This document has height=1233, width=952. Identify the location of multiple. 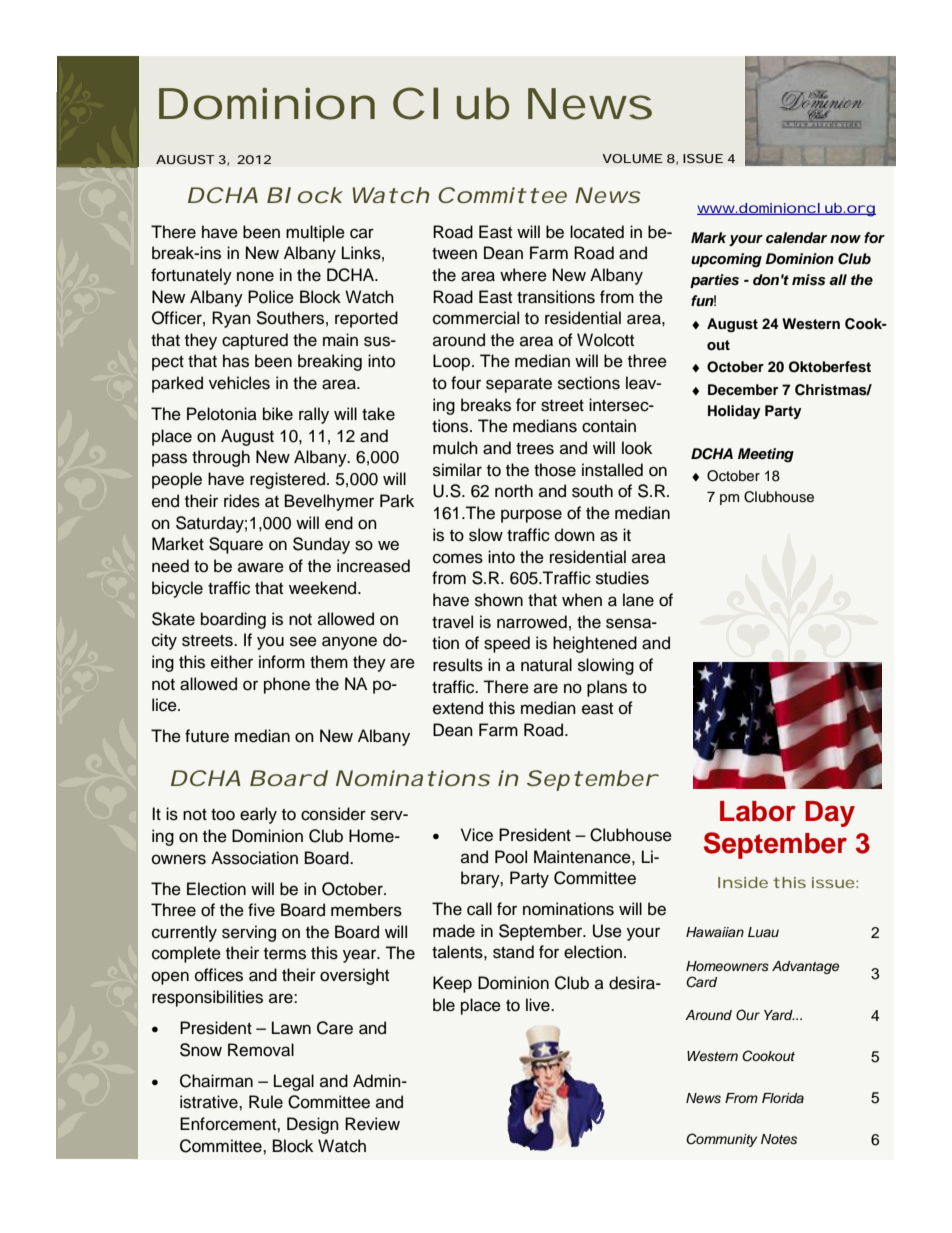
(315, 233).
